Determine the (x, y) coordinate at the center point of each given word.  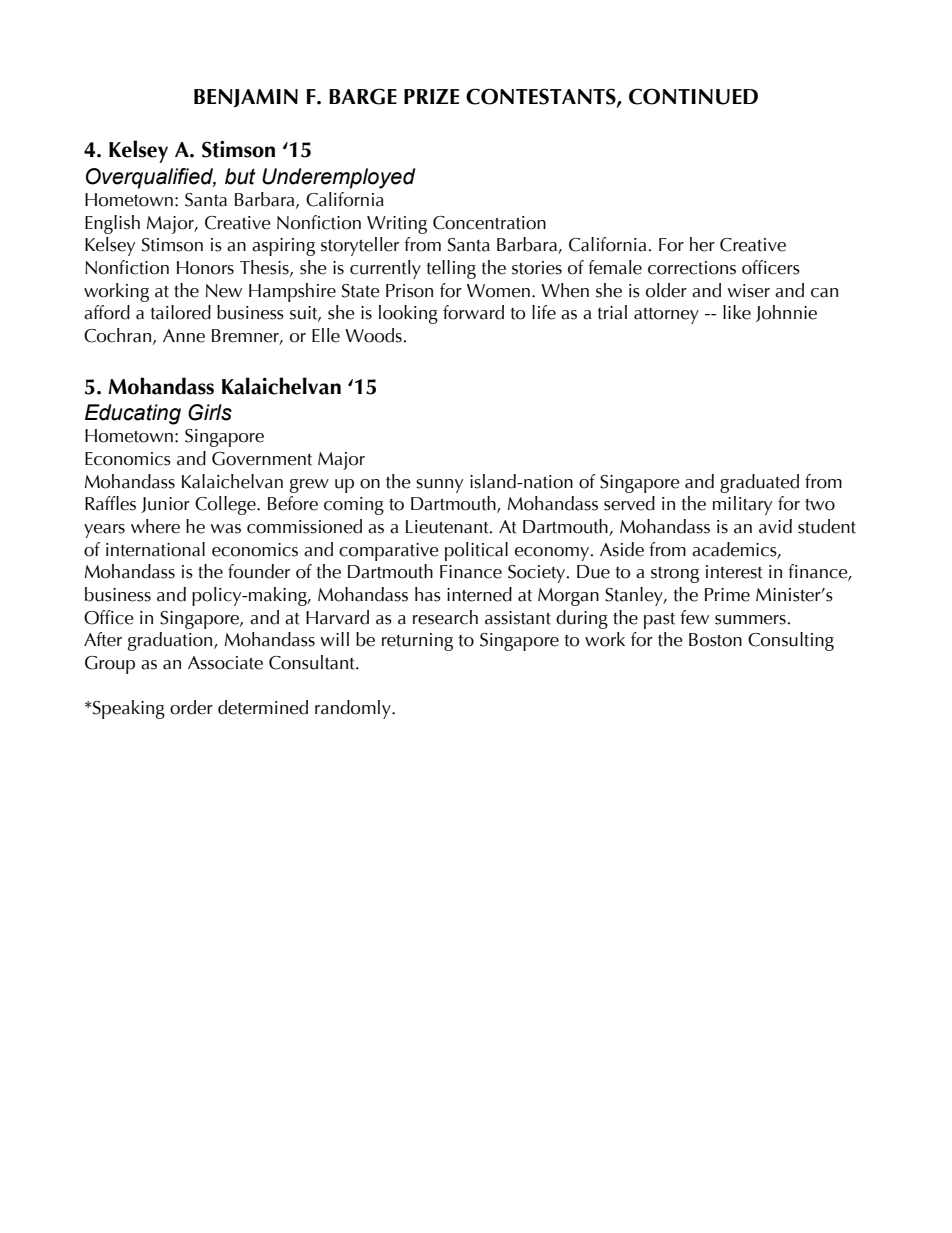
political (476, 551)
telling (451, 269)
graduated (759, 483)
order (191, 707)
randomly (354, 709)
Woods (373, 335)
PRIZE (431, 96)
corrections (692, 268)
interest (734, 572)
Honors (205, 268)
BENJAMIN (246, 98)
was (225, 529)
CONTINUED (693, 96)
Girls (210, 412)
